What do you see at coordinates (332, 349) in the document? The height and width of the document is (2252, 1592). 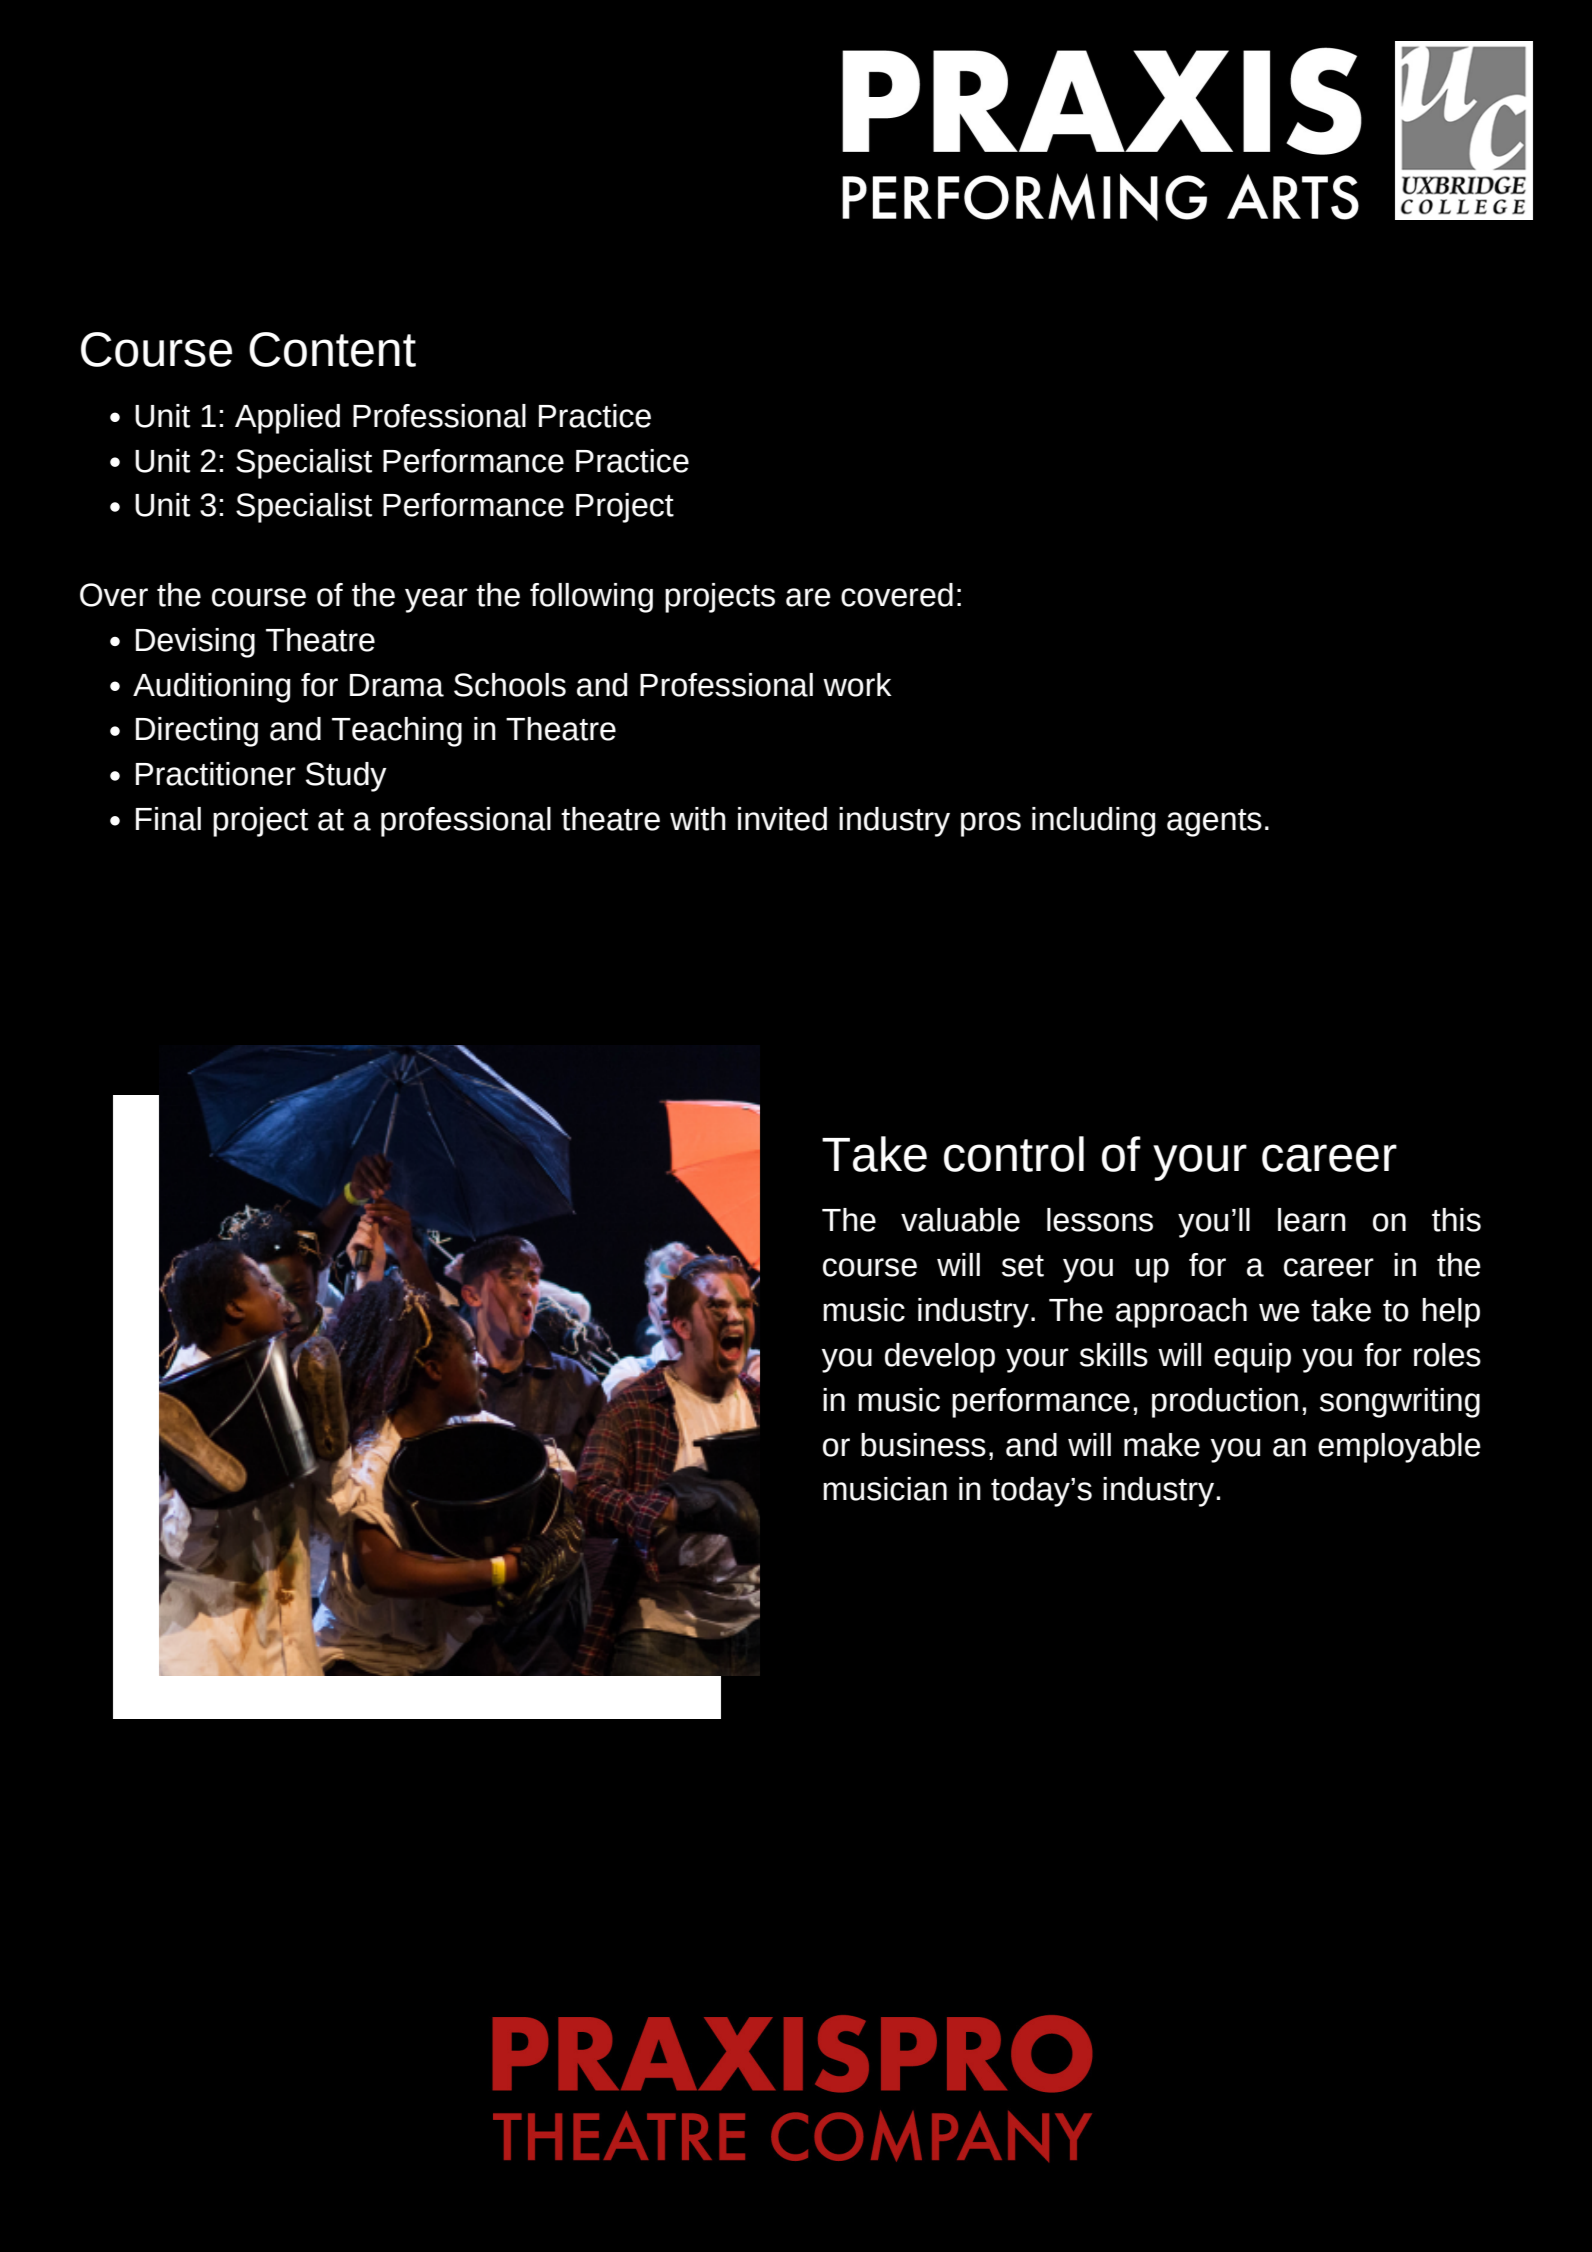 I see `Content` at bounding box center [332, 349].
